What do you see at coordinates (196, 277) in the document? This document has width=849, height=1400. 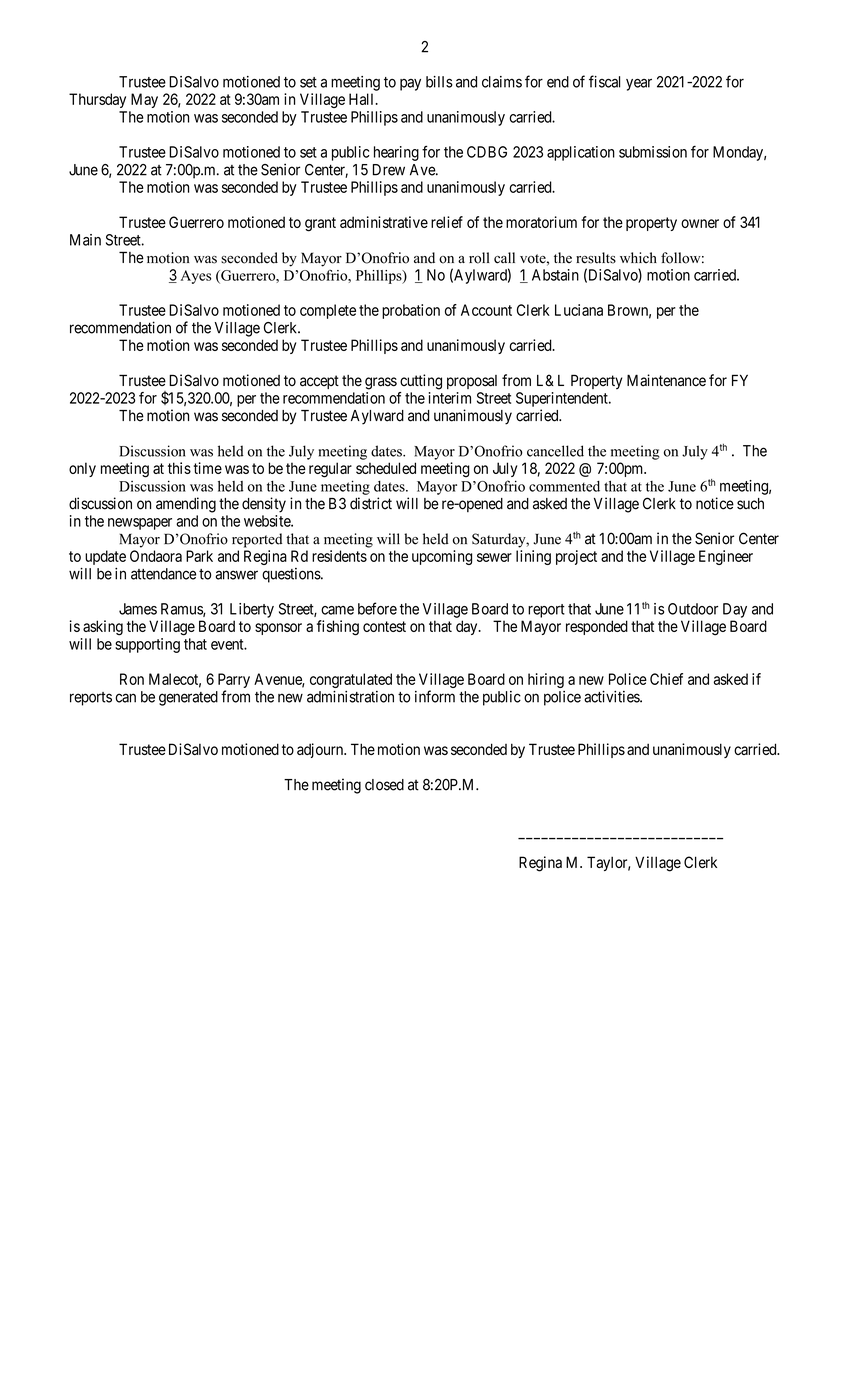 I see `Ayes` at bounding box center [196, 277].
